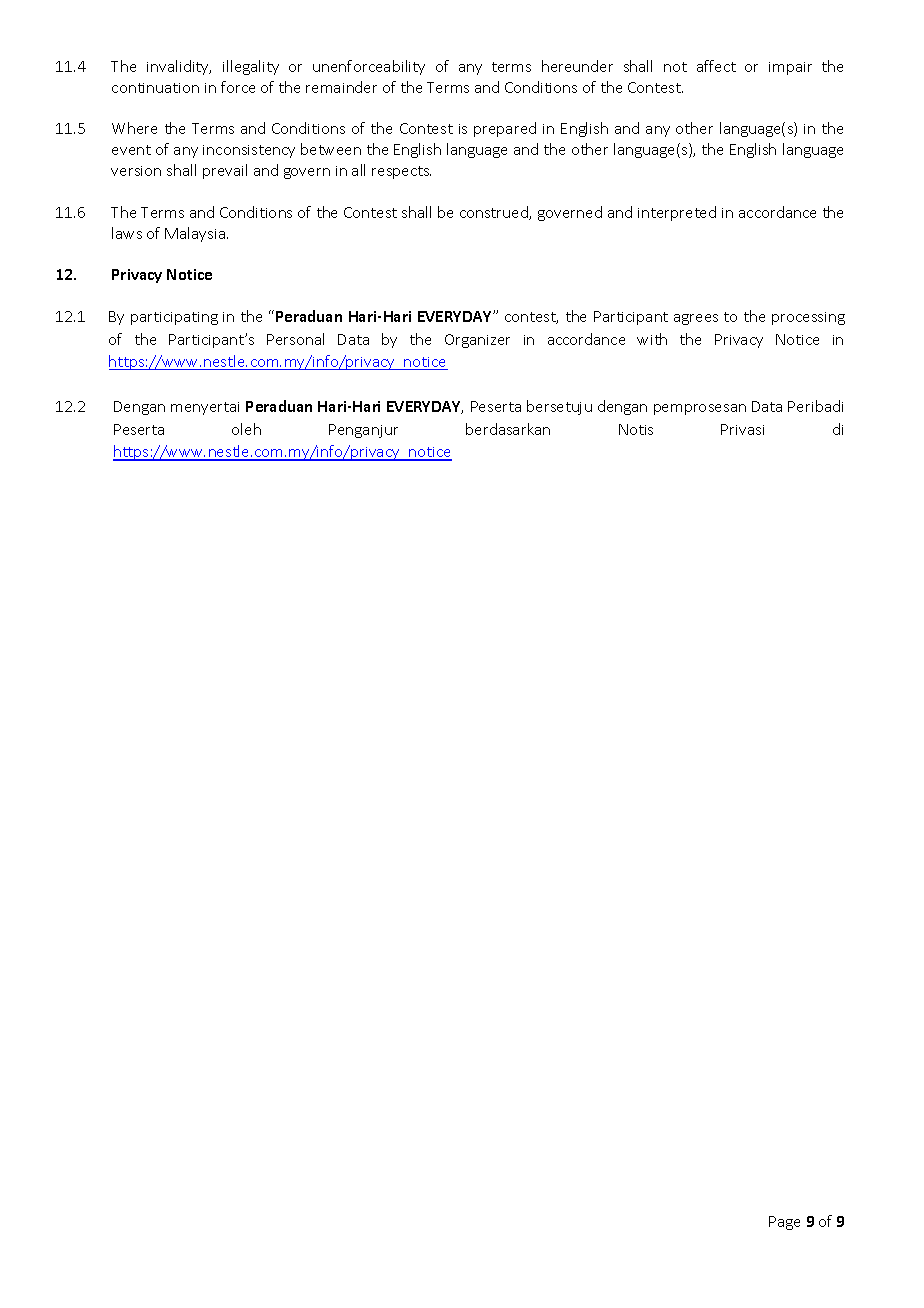 The height and width of the screenshot is (1308, 924). Describe the element at coordinates (495, 213) in the screenshot. I see `construed` at that location.
